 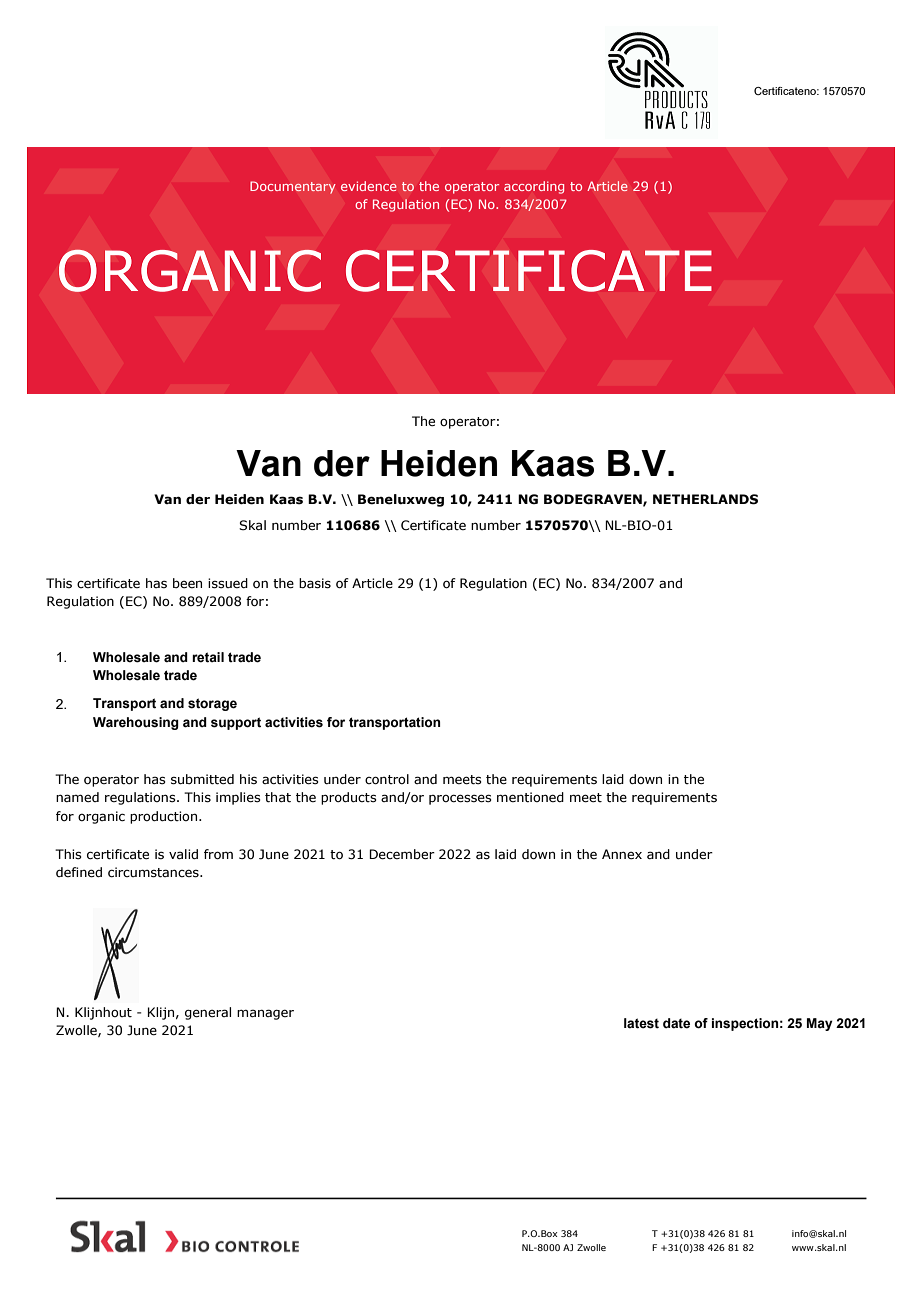 I want to click on processes, so click(x=460, y=799).
